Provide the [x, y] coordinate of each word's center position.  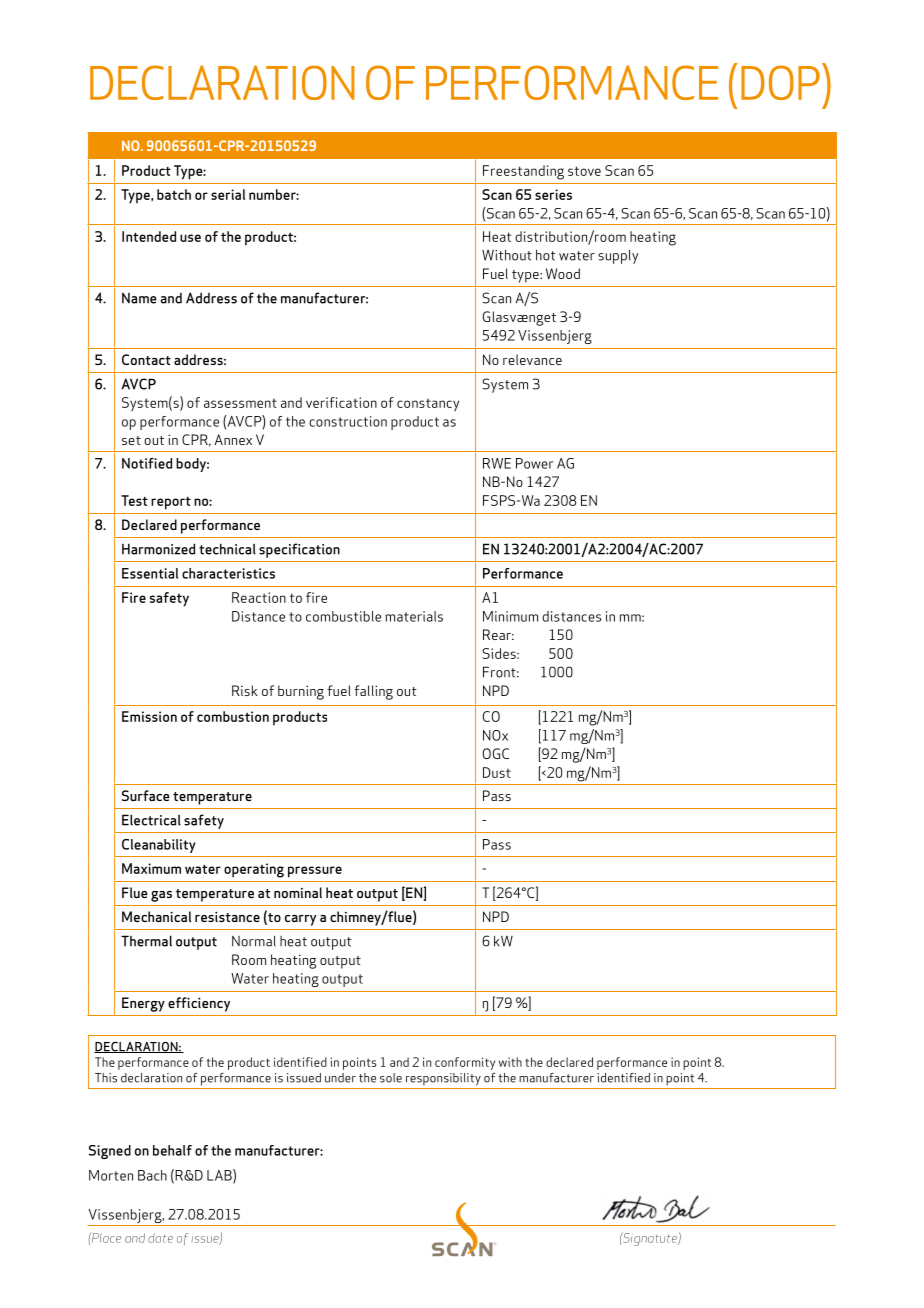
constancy [428, 405]
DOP [780, 82]
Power [534, 463]
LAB [220, 1176]
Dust [497, 772]
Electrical [151, 820]
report [171, 503]
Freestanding [523, 172]
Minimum [510, 616]
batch [174, 194]
